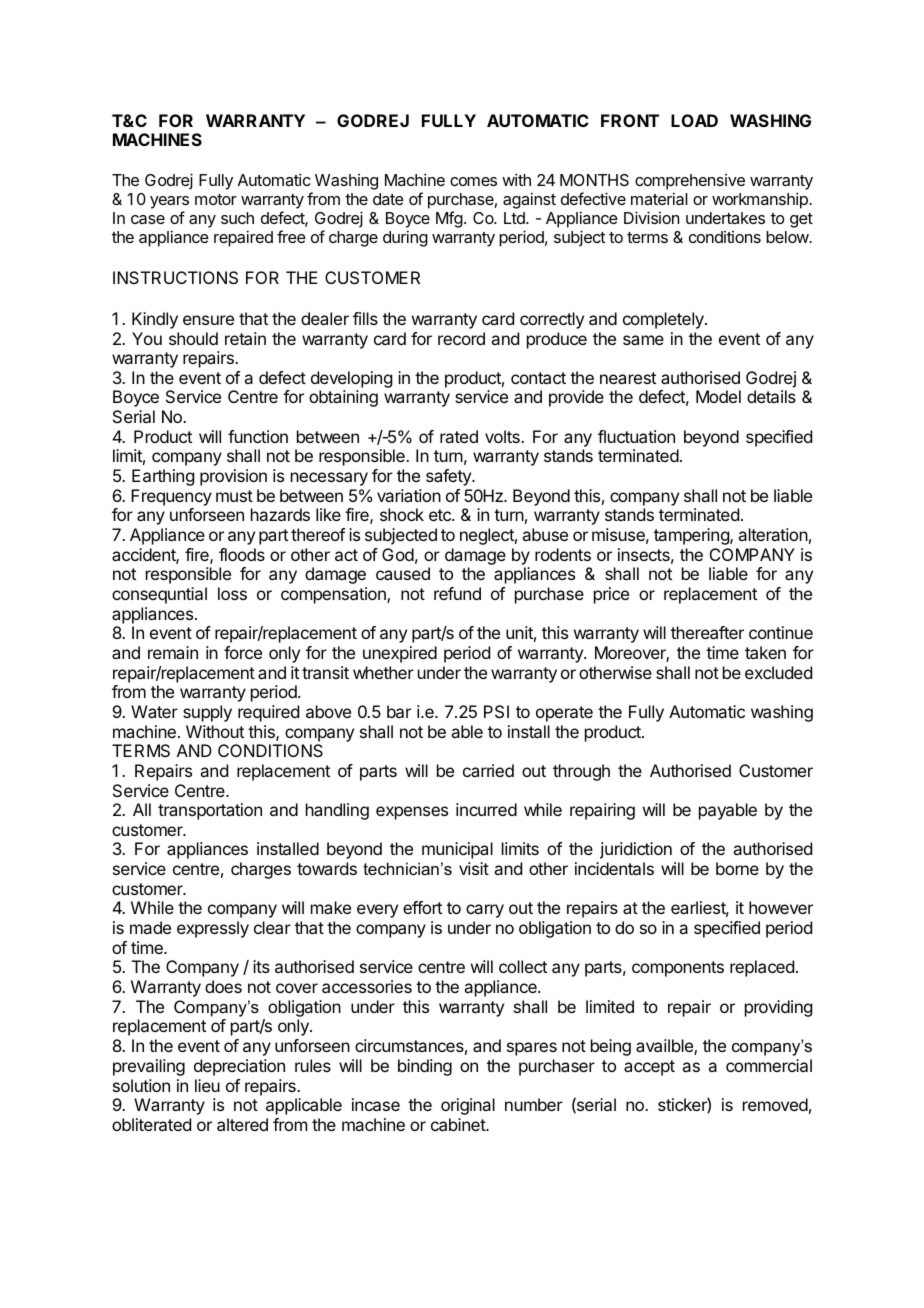 The width and height of the page is (924, 1308). I want to click on Model, so click(718, 396).
